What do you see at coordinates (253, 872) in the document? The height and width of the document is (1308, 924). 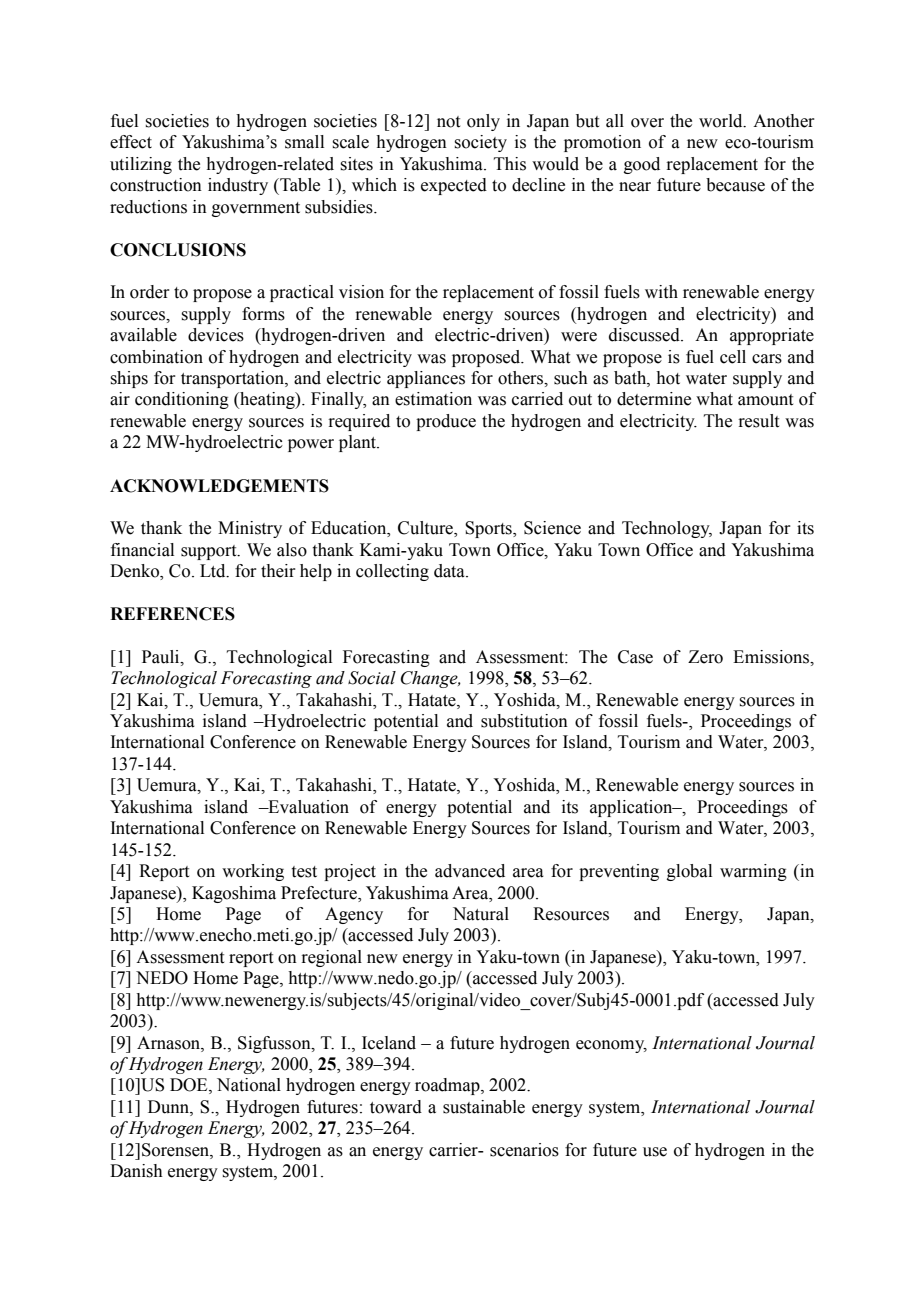 I see `working` at bounding box center [253, 872].
